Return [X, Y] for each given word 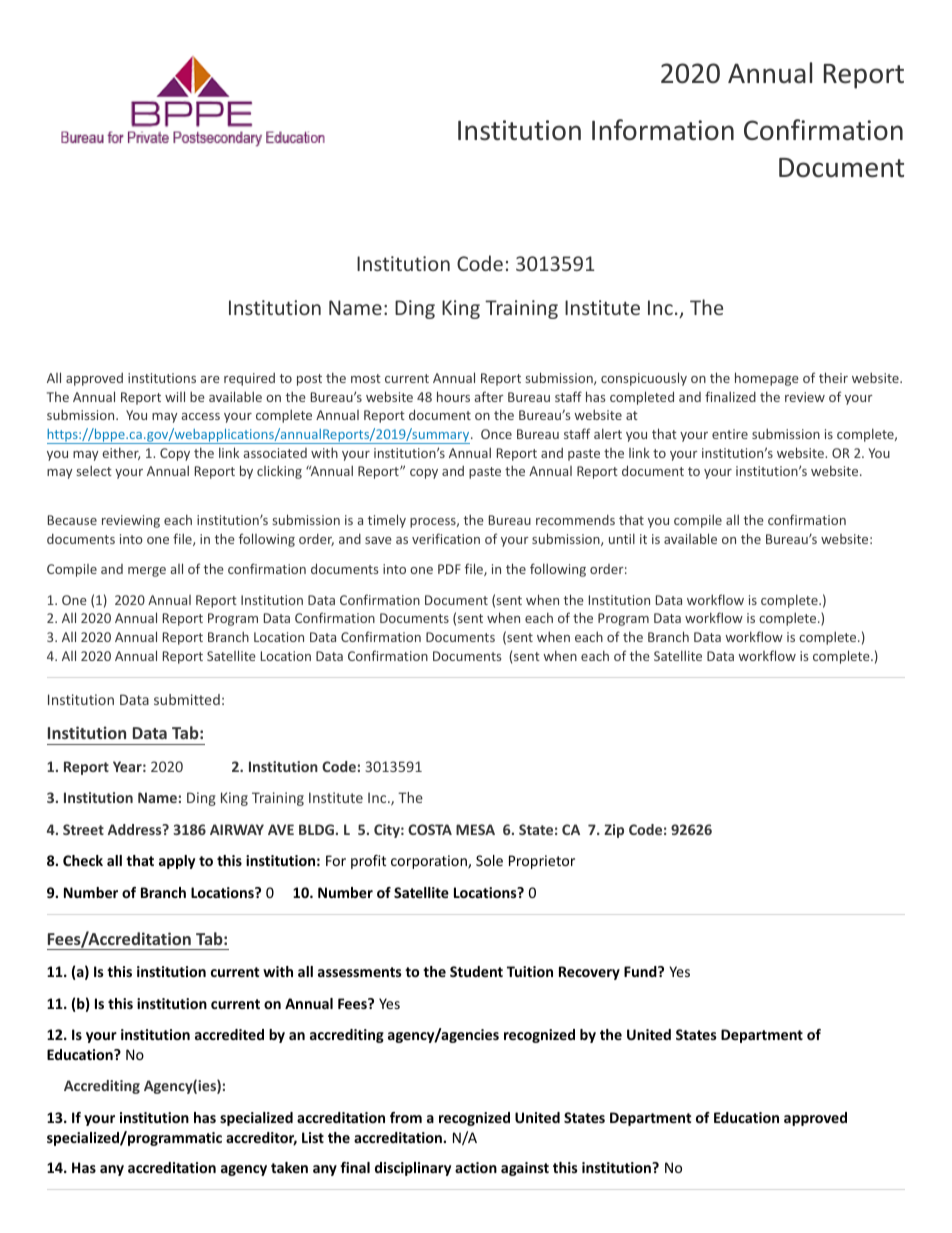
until [622, 538]
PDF [449, 569]
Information [663, 130]
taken [289, 1167]
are [210, 379]
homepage [767, 379]
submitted [187, 699]
